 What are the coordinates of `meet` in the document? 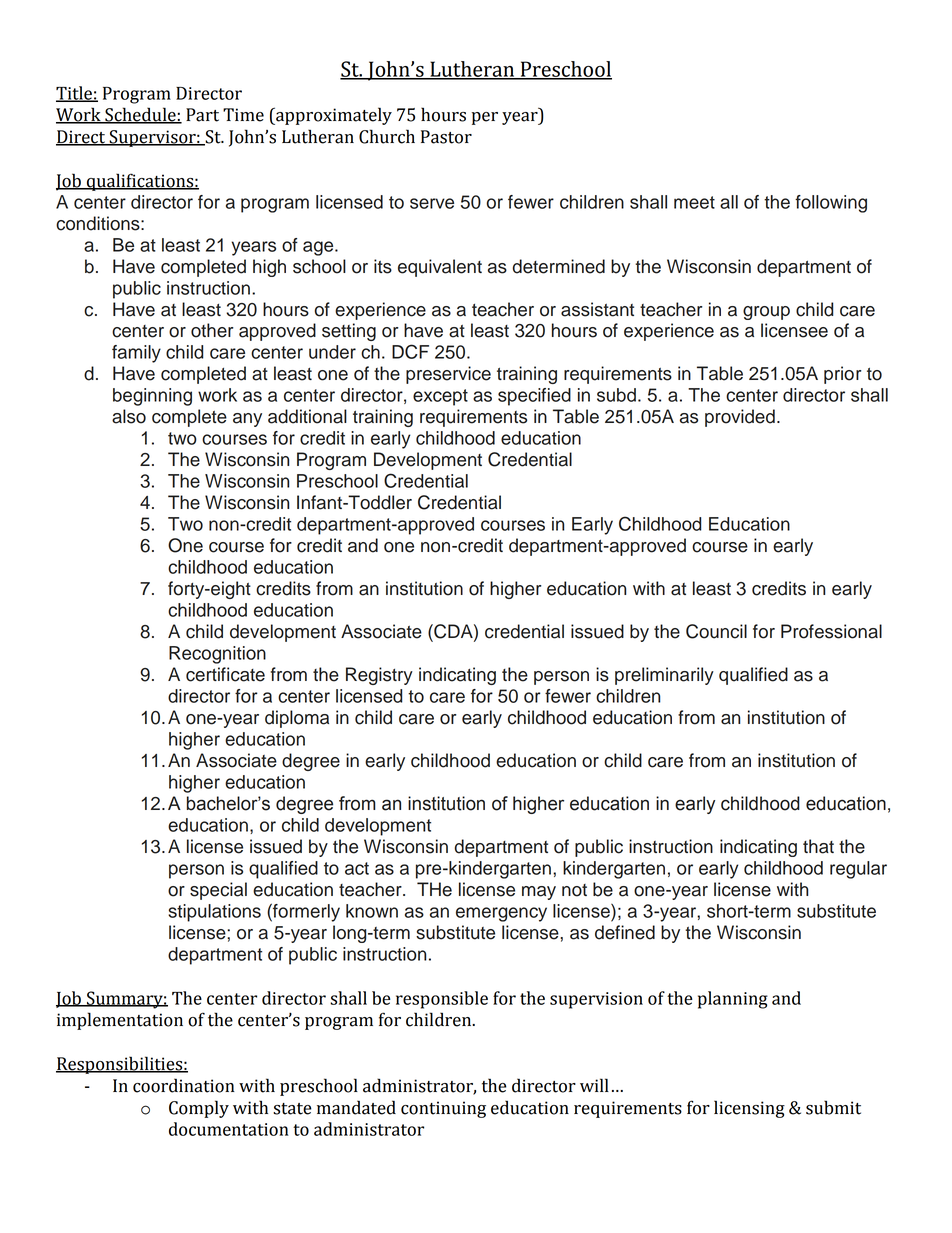 It's located at (694, 202).
